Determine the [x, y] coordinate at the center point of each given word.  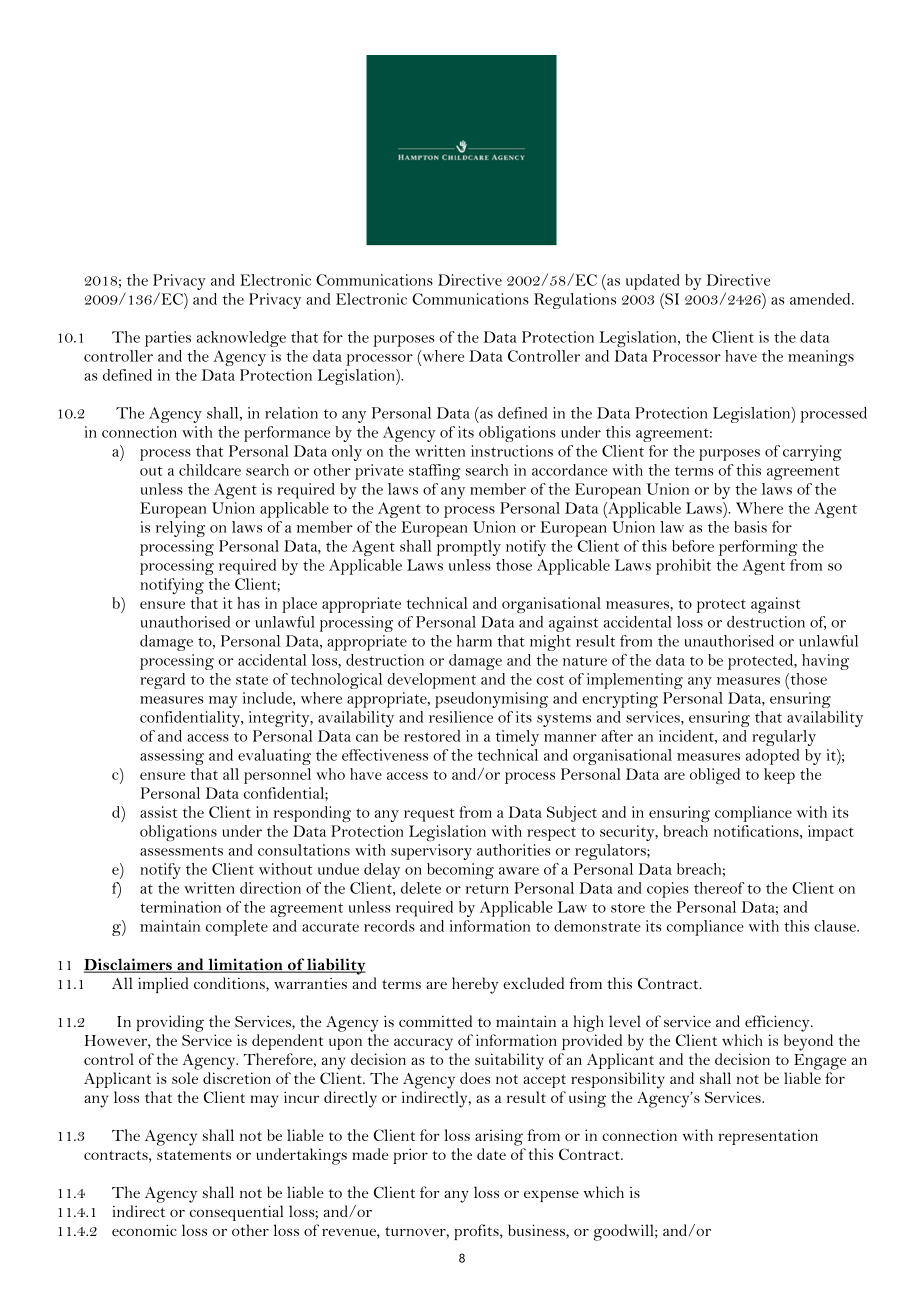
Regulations [575, 301]
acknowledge [241, 339]
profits [477, 1232]
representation [768, 1137]
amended [821, 299]
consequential [236, 1213]
